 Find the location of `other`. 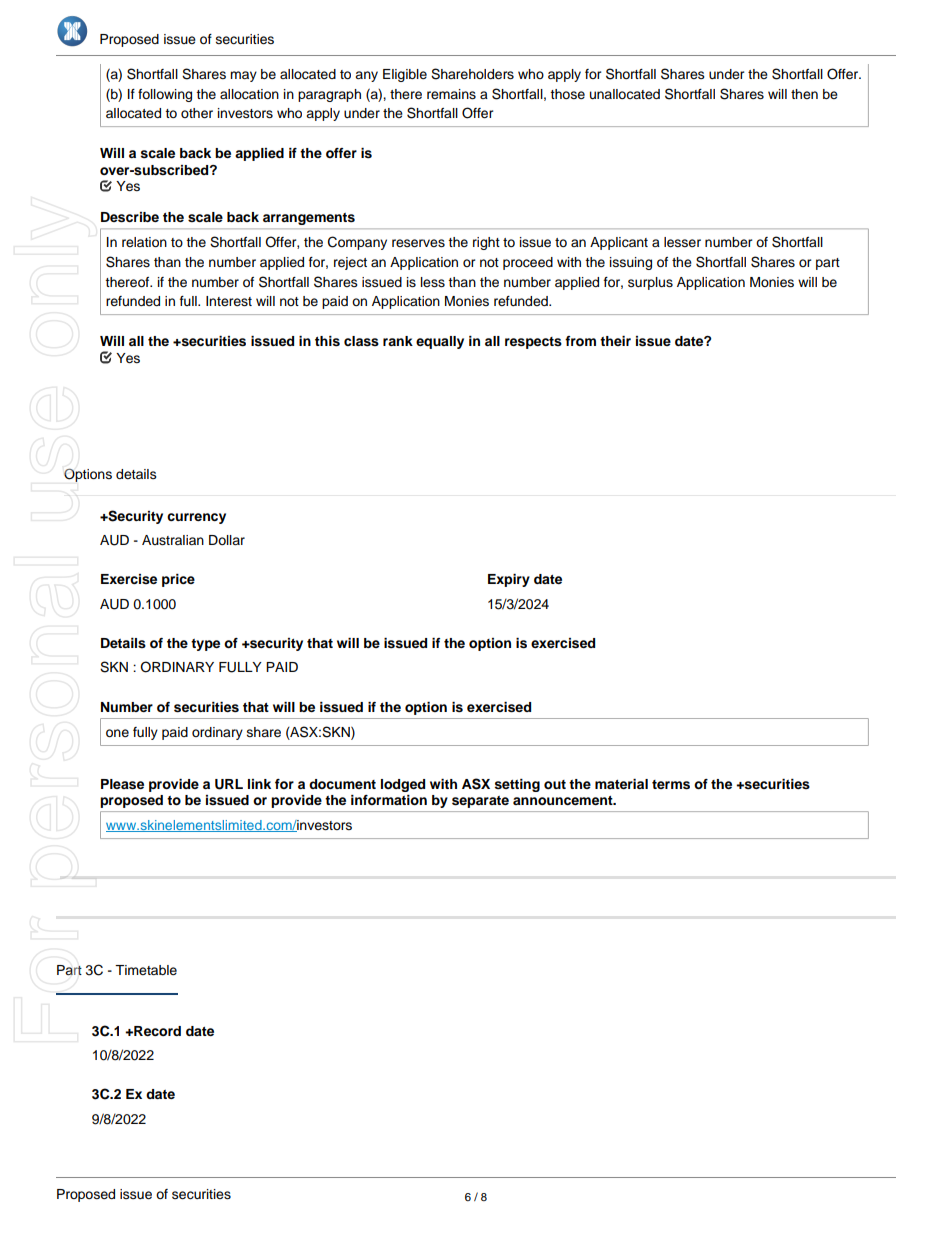

other is located at coordinates (197, 113).
